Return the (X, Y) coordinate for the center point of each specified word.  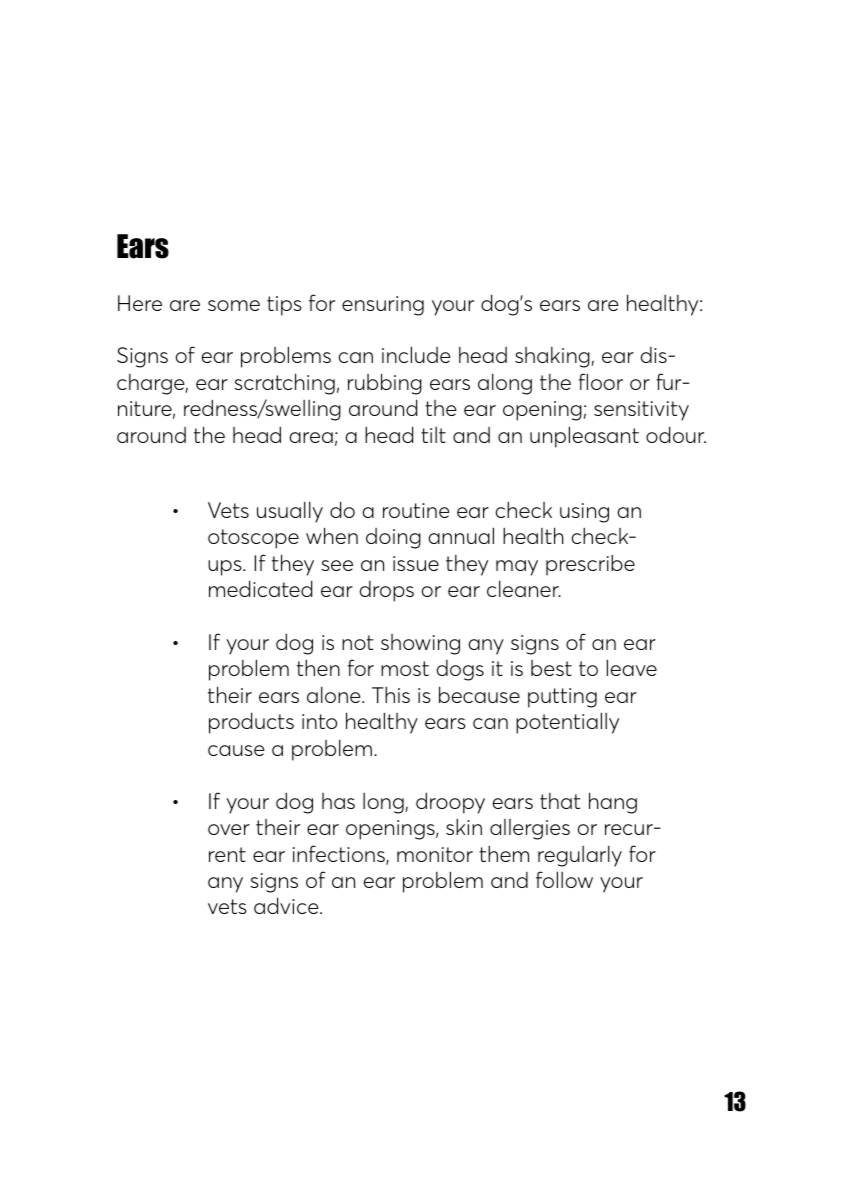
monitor (435, 854)
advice (287, 905)
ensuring (383, 306)
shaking (552, 357)
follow (564, 879)
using (584, 513)
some (234, 305)
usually (290, 512)
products (251, 723)
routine (416, 510)
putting (562, 698)
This (391, 695)
